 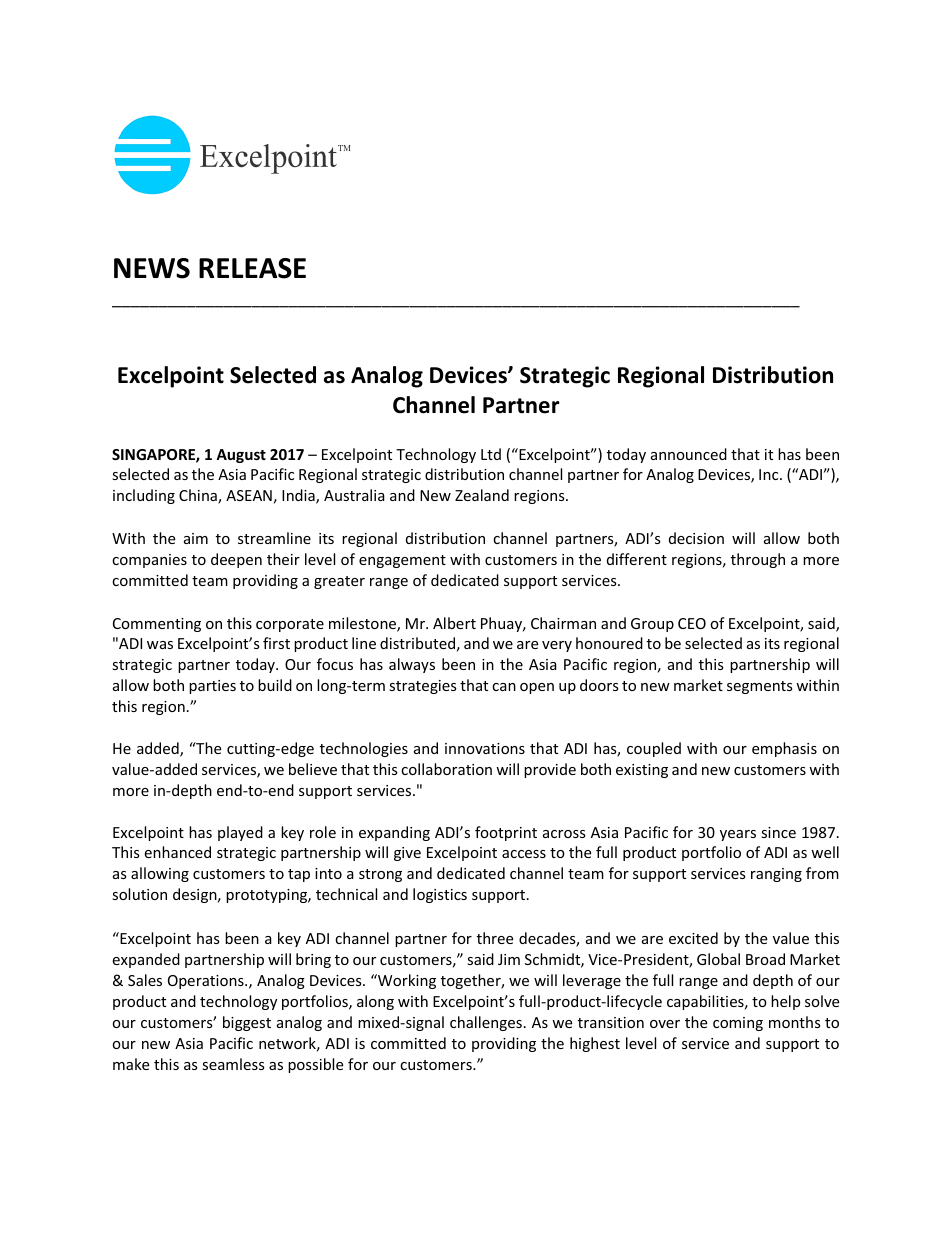 What do you see at coordinates (491, 454) in the screenshot?
I see `Ltd` at bounding box center [491, 454].
